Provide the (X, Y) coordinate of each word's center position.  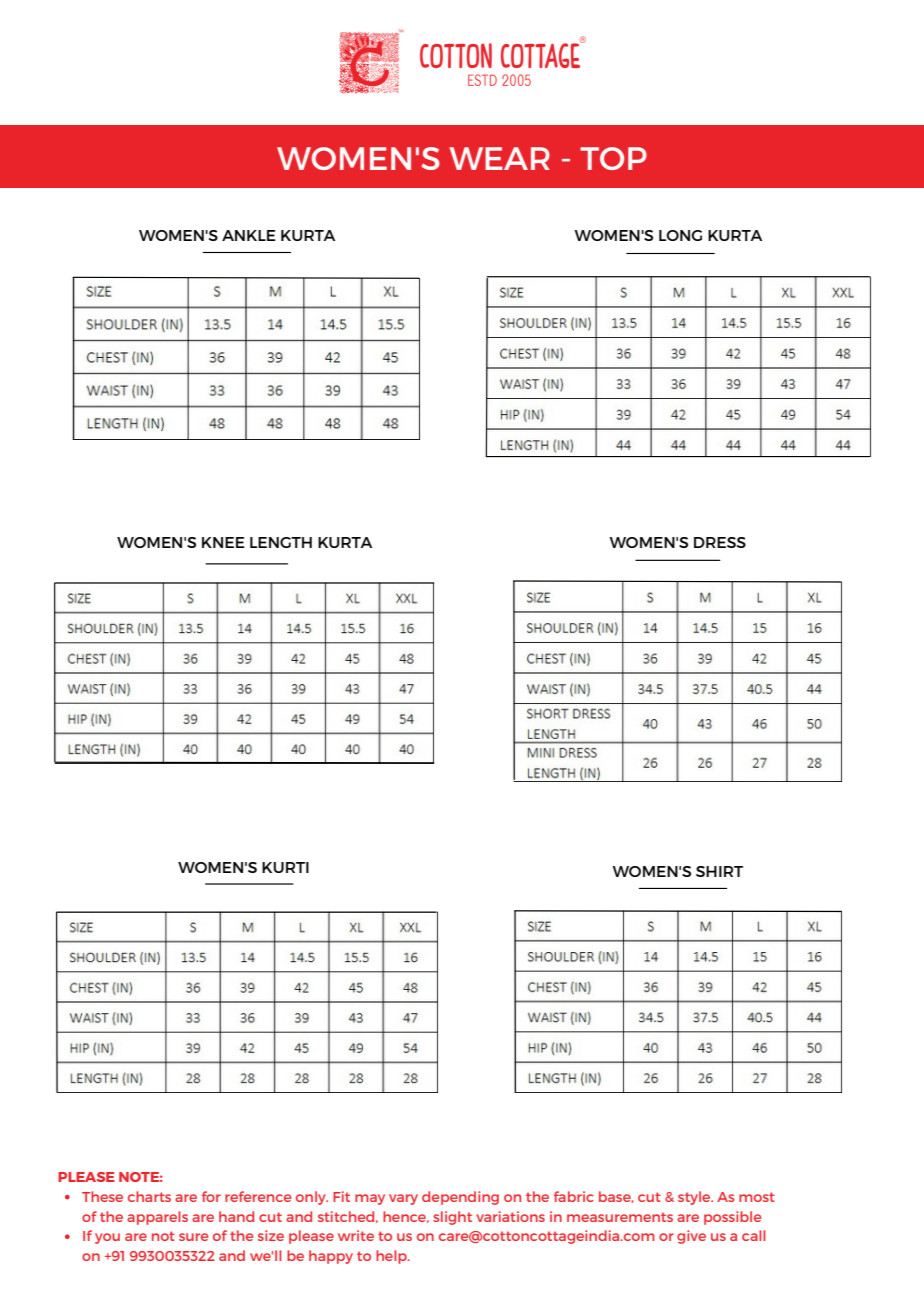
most (757, 1197)
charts (149, 1196)
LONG (680, 235)
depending (460, 1198)
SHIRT (719, 871)
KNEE (223, 542)
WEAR (499, 158)
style (695, 1198)
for (211, 1196)
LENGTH (281, 542)
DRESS (720, 542)
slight (452, 1218)
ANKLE (249, 235)
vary (403, 1199)
